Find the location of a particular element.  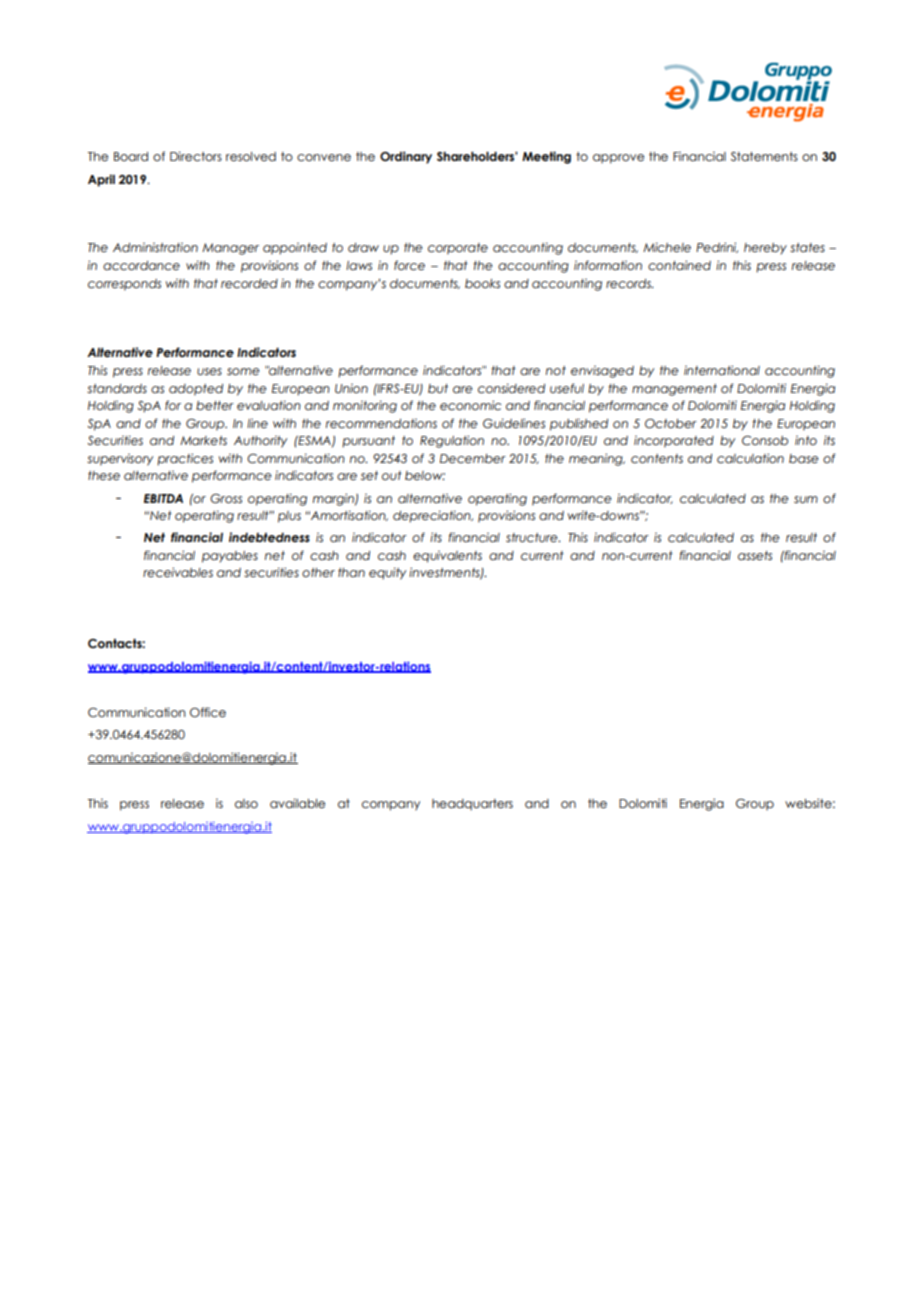

calculation is located at coordinates (750, 458).
